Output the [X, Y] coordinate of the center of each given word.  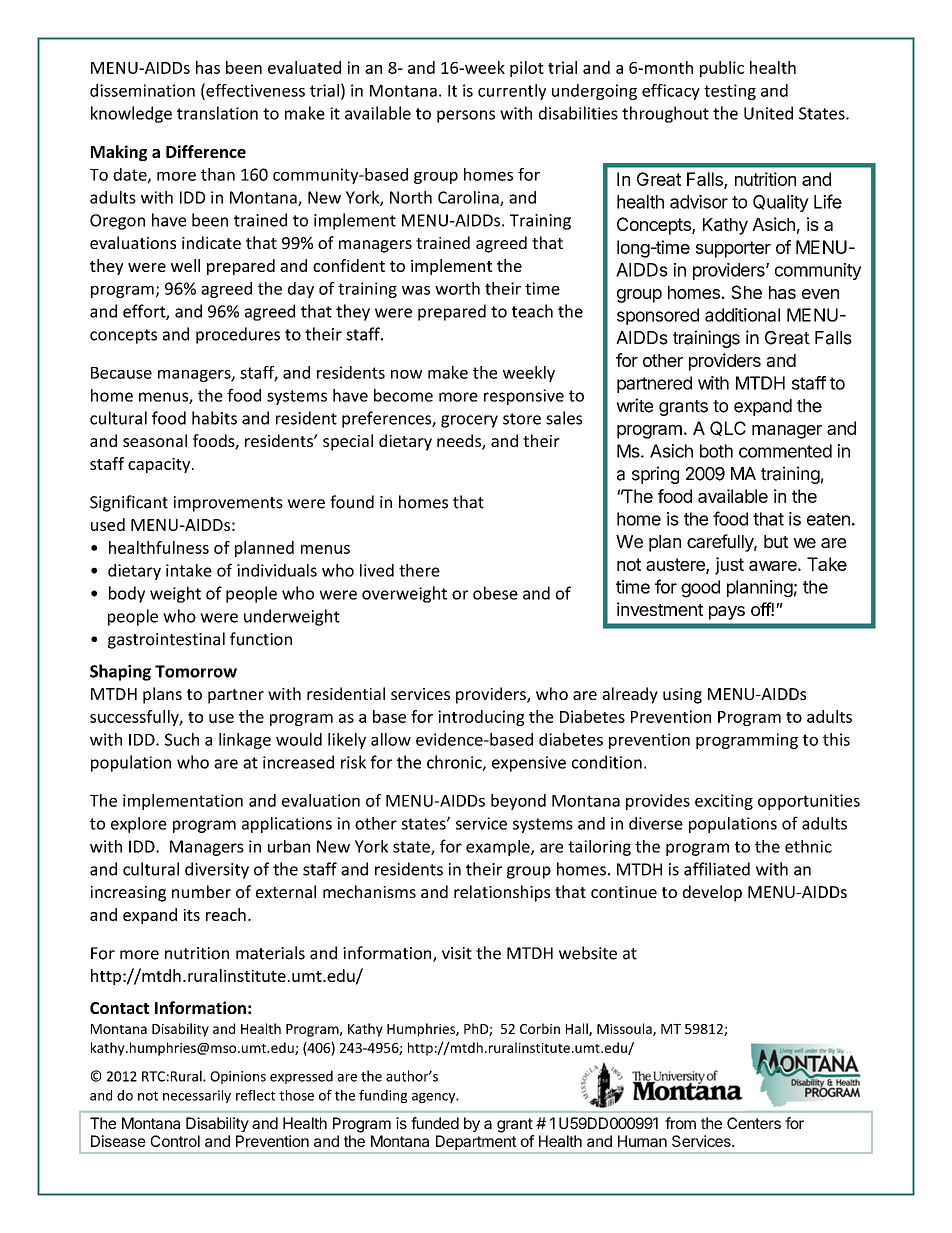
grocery [469, 421]
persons [466, 116]
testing [730, 92]
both [716, 451]
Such [182, 739]
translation [217, 113]
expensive [529, 764]
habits [214, 418]
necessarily [197, 1096]
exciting [724, 802]
